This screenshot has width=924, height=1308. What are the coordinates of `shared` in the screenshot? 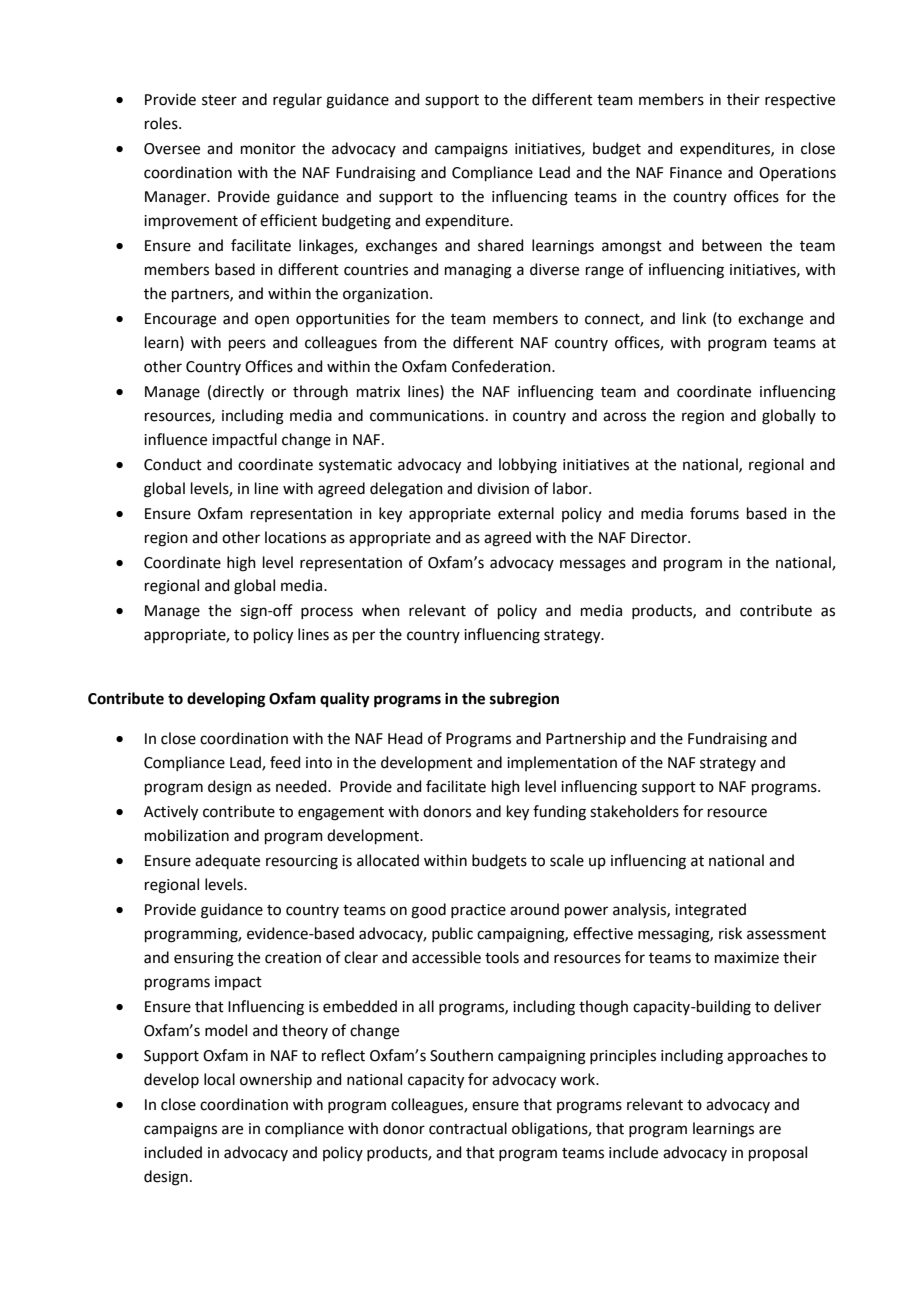 It's located at (501, 245).
